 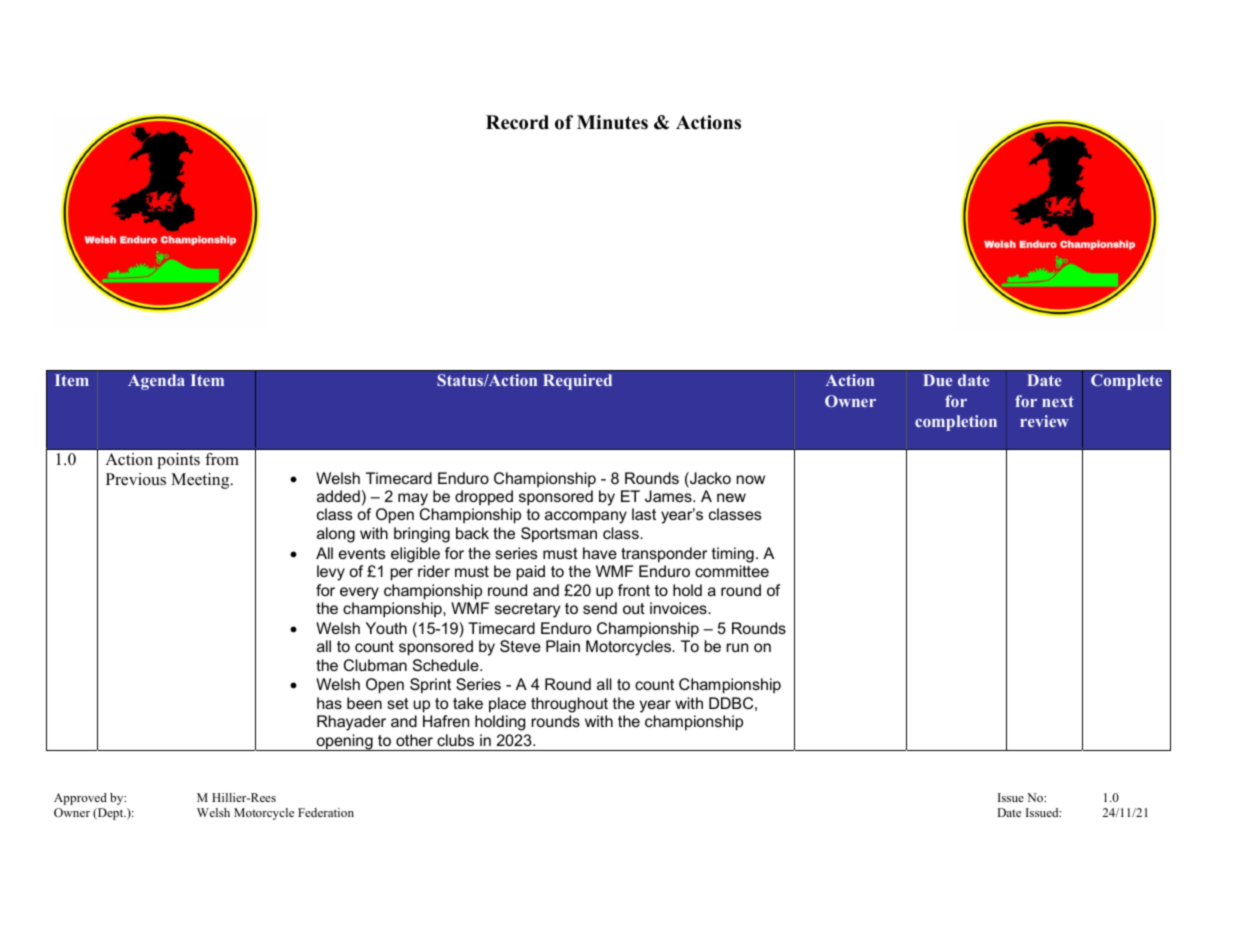 I want to click on Complete, so click(x=1126, y=382).
